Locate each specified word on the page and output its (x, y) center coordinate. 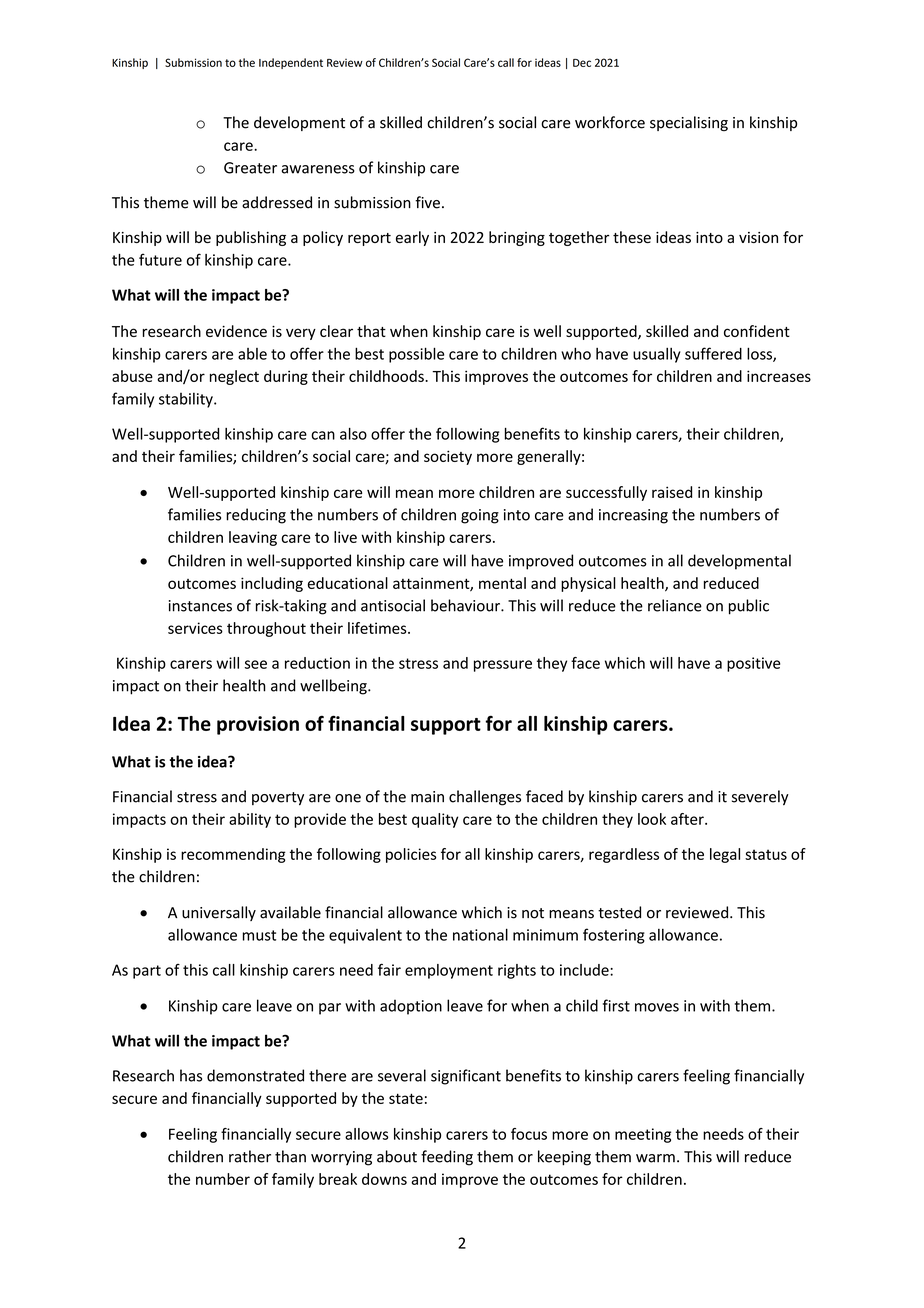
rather (250, 1156)
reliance (675, 605)
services (195, 628)
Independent (291, 63)
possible (416, 355)
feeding (447, 1158)
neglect (234, 377)
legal (725, 855)
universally (219, 913)
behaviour (466, 605)
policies (411, 855)
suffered (713, 353)
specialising (689, 123)
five (427, 202)
